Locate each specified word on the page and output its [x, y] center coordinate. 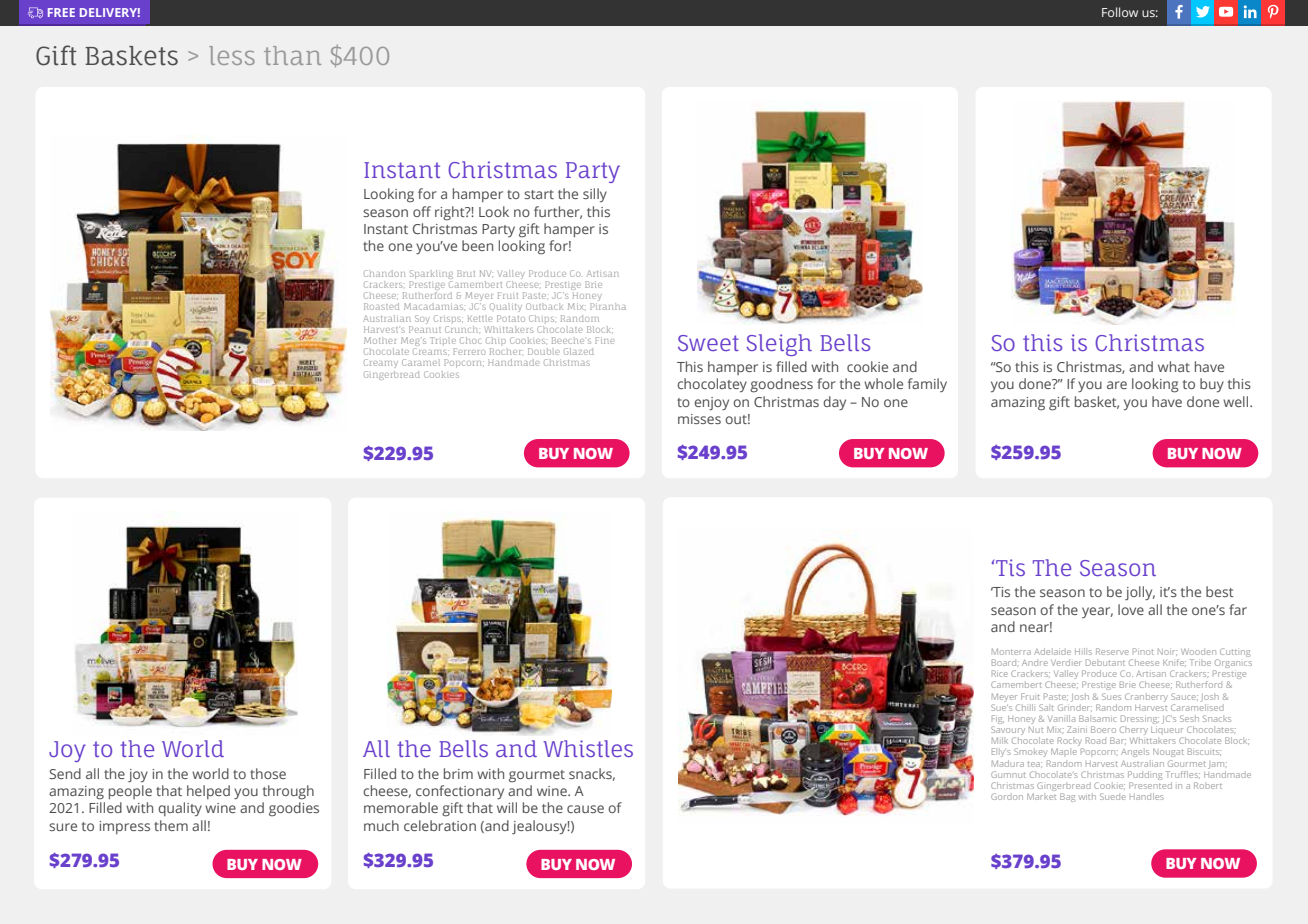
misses [699, 419]
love [1131, 609]
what [1174, 366]
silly [595, 195]
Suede [1113, 796]
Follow [1120, 12]
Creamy [381, 363]
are [1117, 385]
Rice [1000, 673]
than [292, 55]
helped [208, 792]
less [232, 55]
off [422, 211]
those [268, 773]
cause [585, 809]
